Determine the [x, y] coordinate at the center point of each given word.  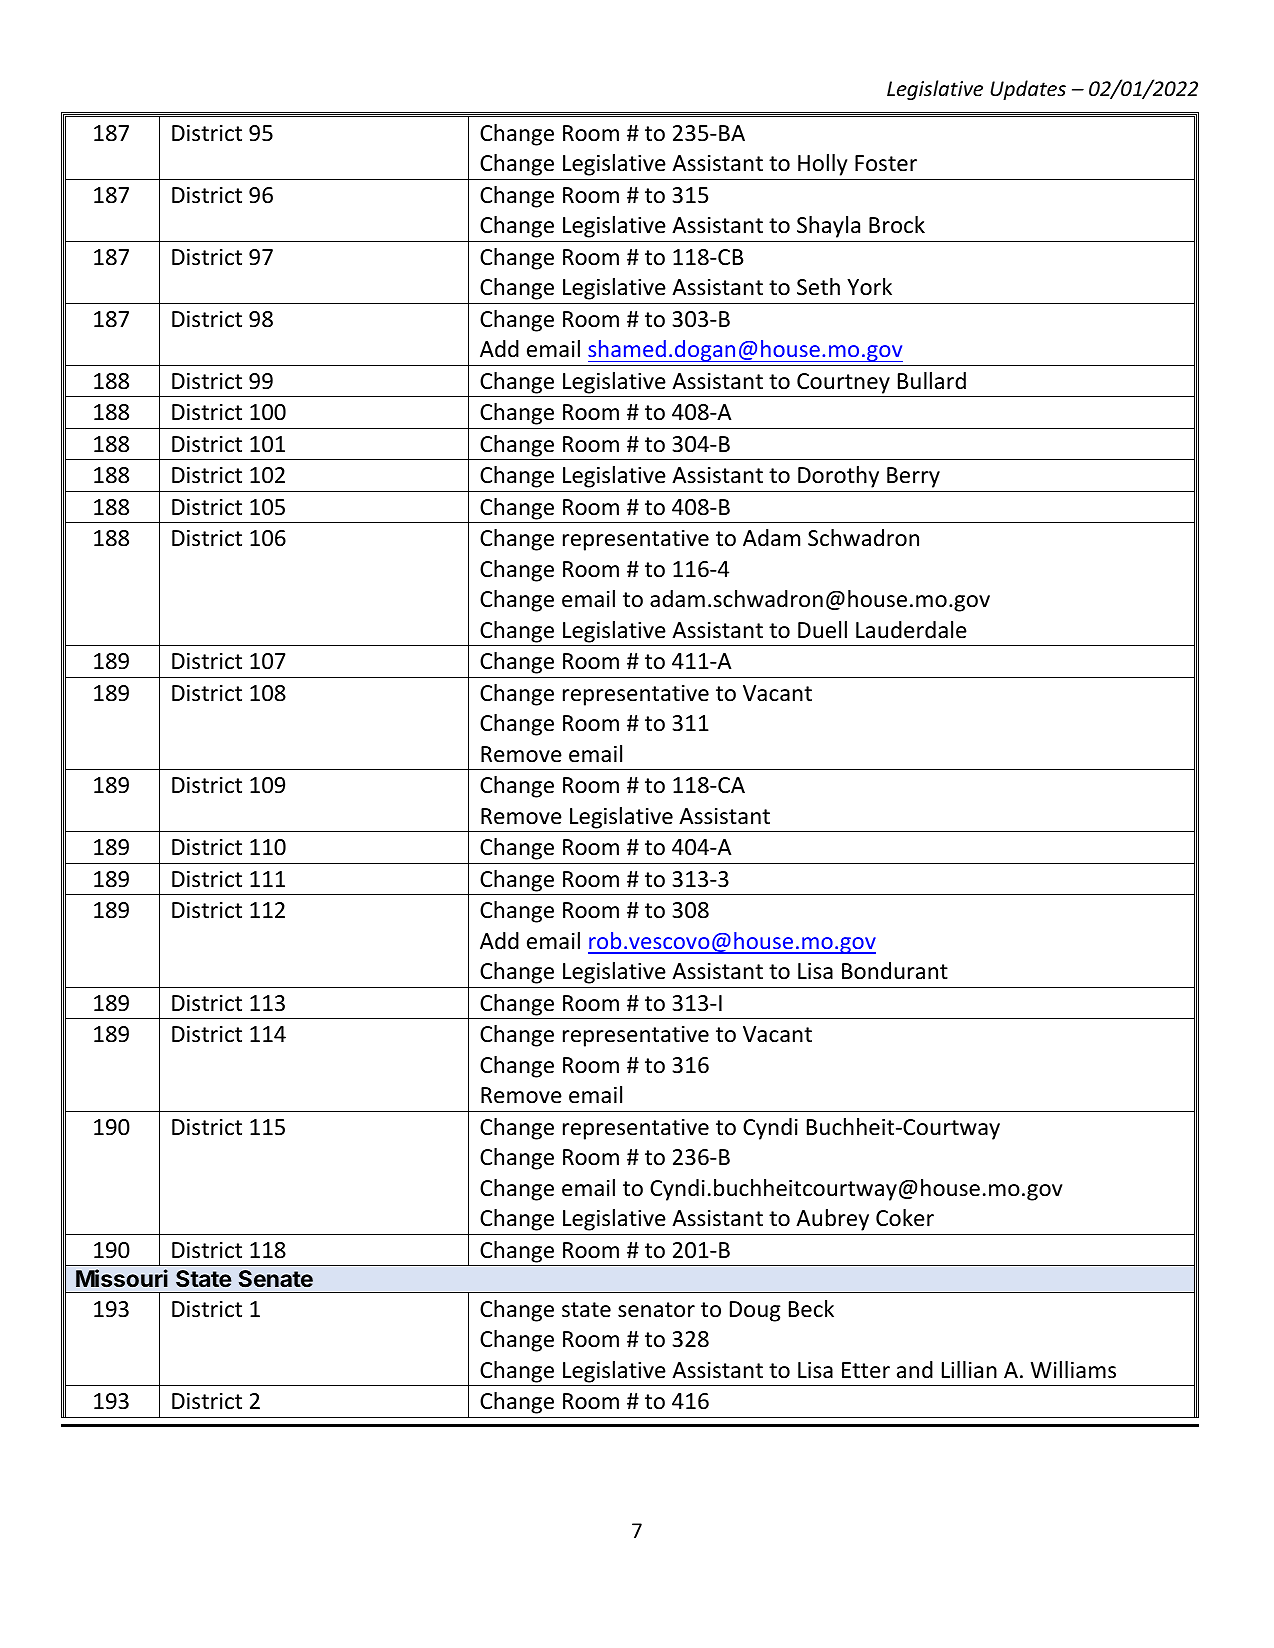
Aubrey [832, 1220]
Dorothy [838, 477]
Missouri [122, 1278]
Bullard [932, 381]
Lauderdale [911, 630]
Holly [822, 165]
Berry [913, 477]
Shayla [828, 227]
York [869, 287]
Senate [276, 1279]
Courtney [843, 383]
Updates [1028, 90]
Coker [905, 1218]
